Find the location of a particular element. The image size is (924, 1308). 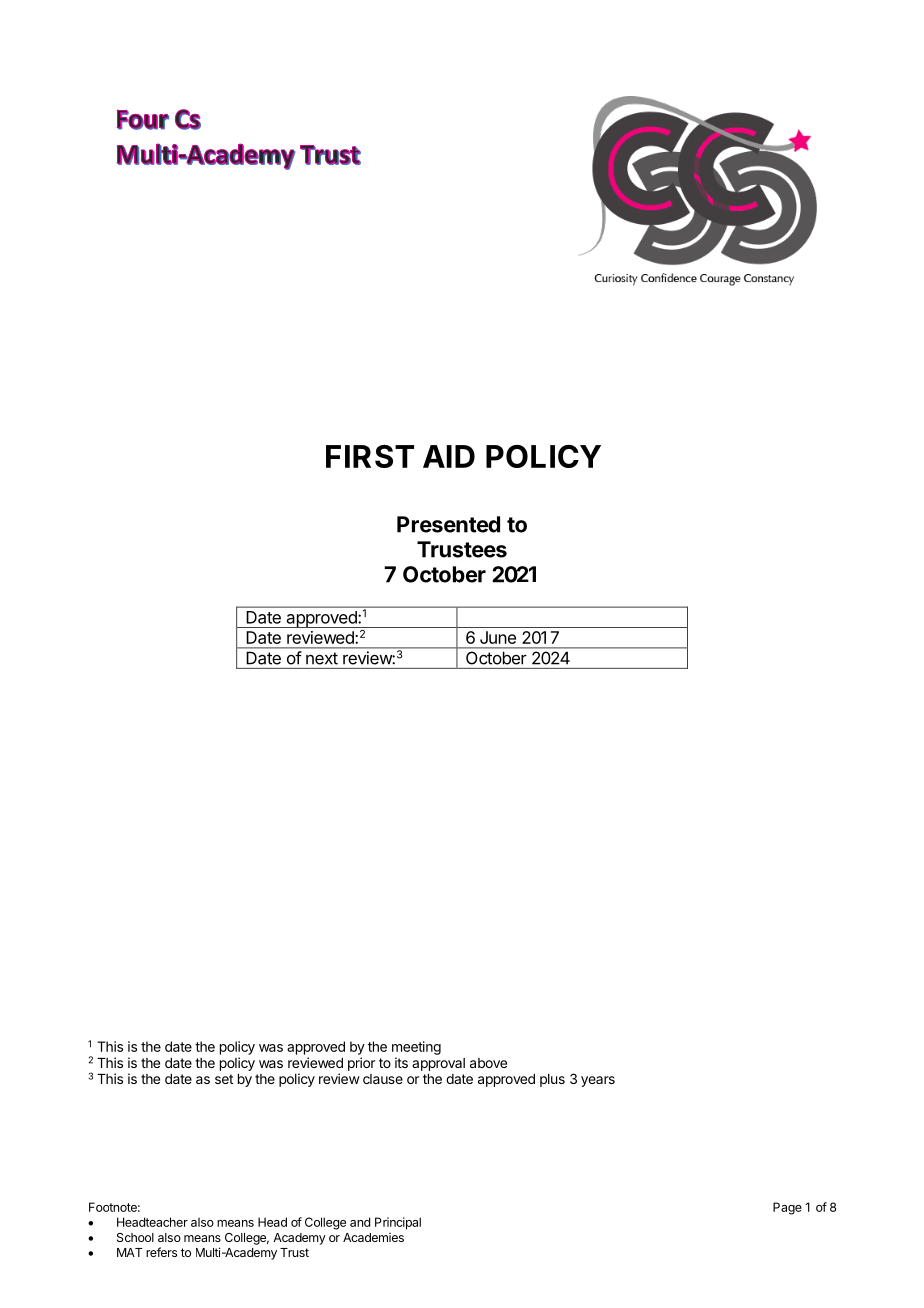

Principal is located at coordinates (398, 1223).
